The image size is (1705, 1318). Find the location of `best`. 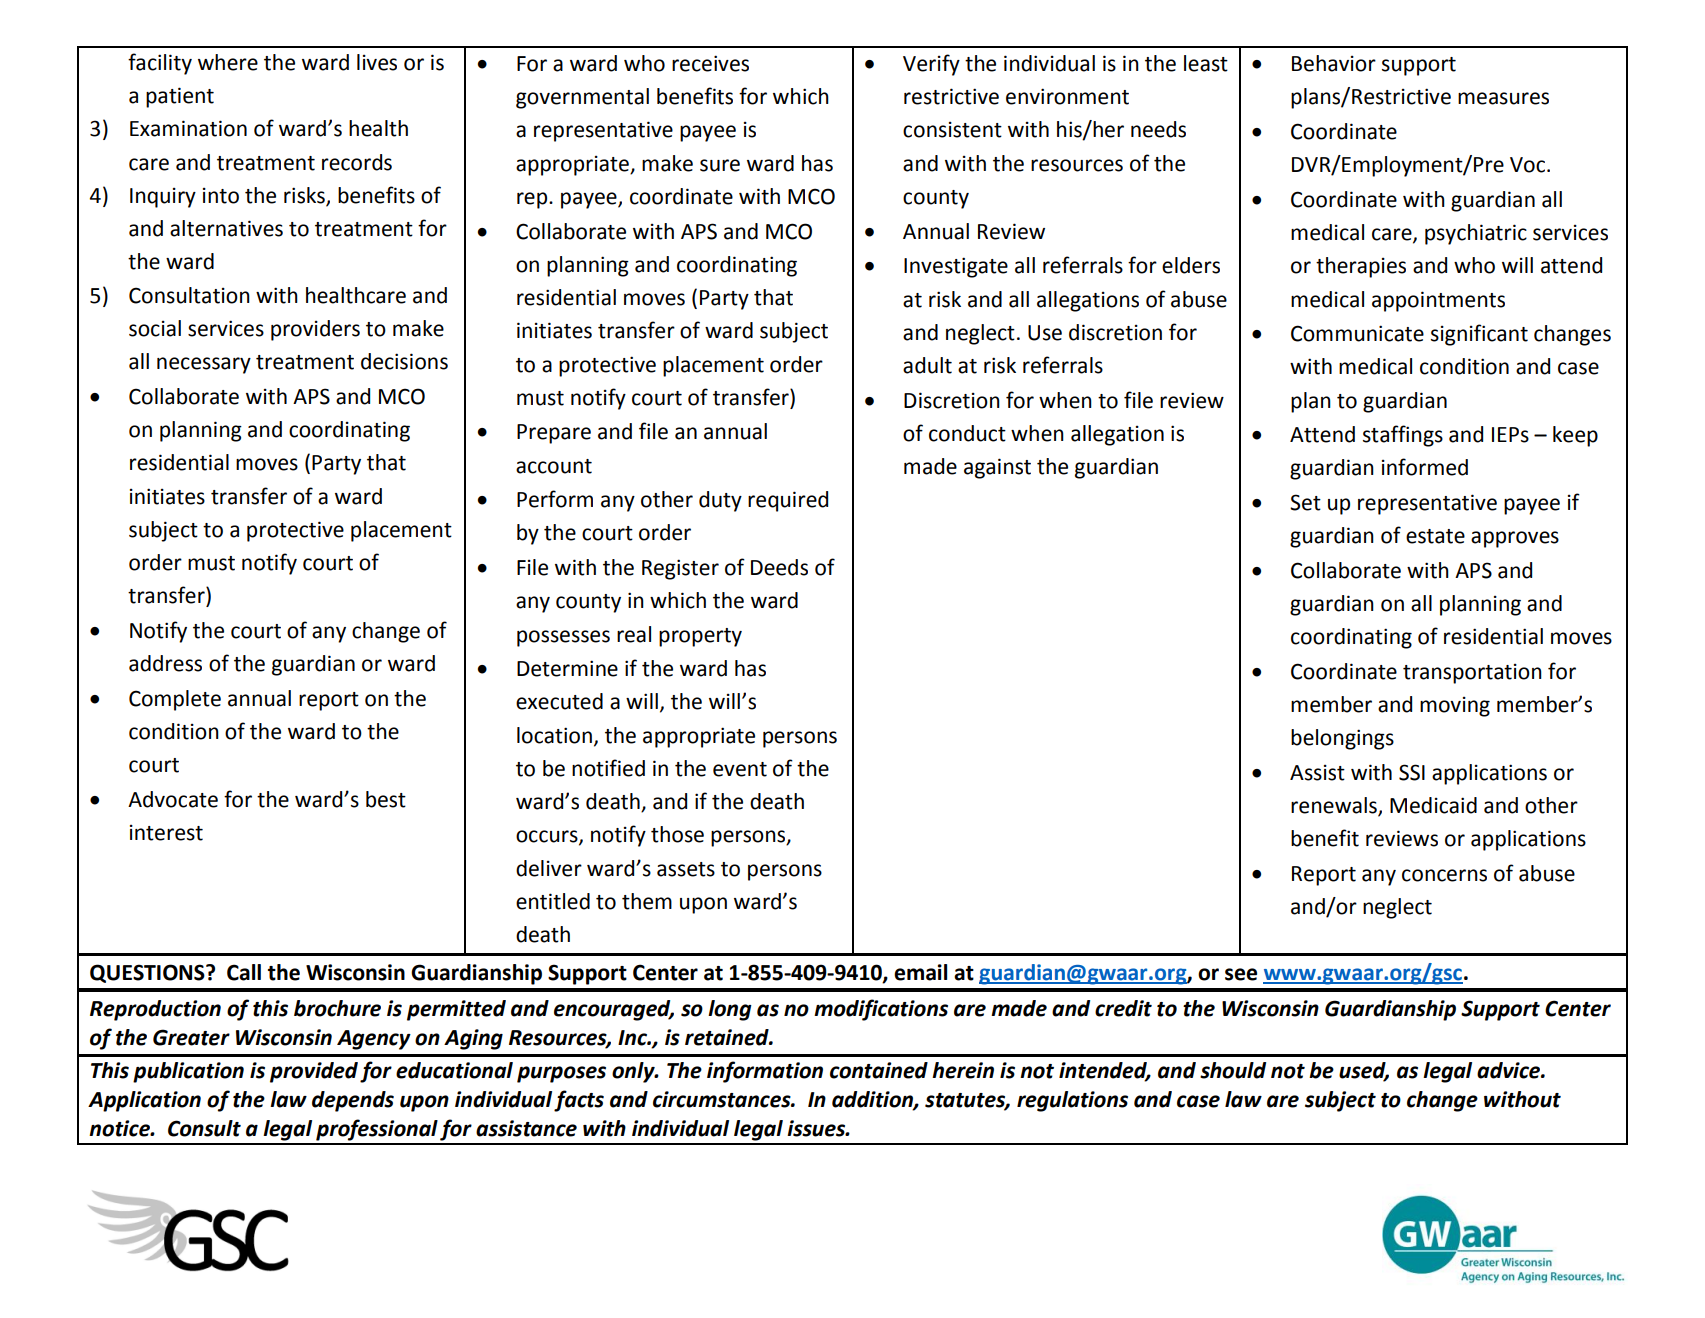

best is located at coordinates (386, 799).
